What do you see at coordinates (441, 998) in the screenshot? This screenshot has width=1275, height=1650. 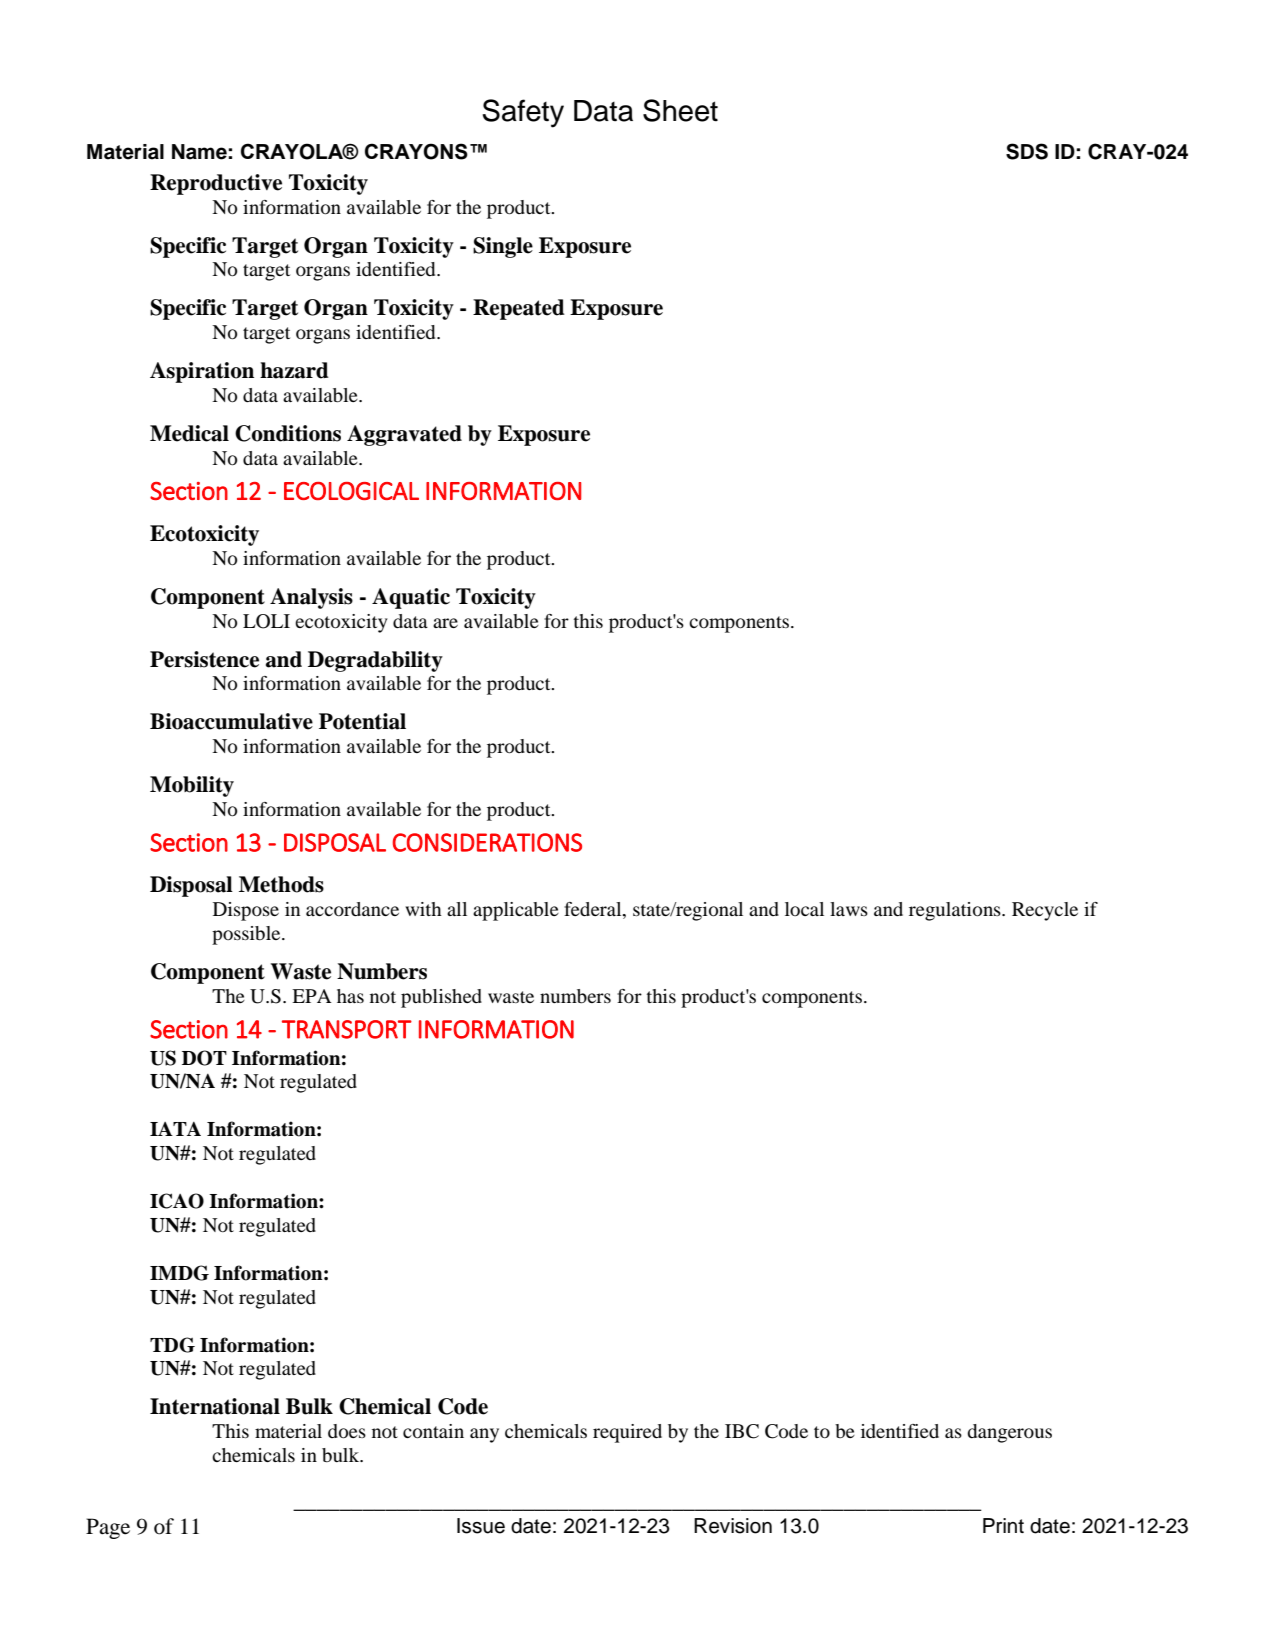 I see `published` at bounding box center [441, 998].
